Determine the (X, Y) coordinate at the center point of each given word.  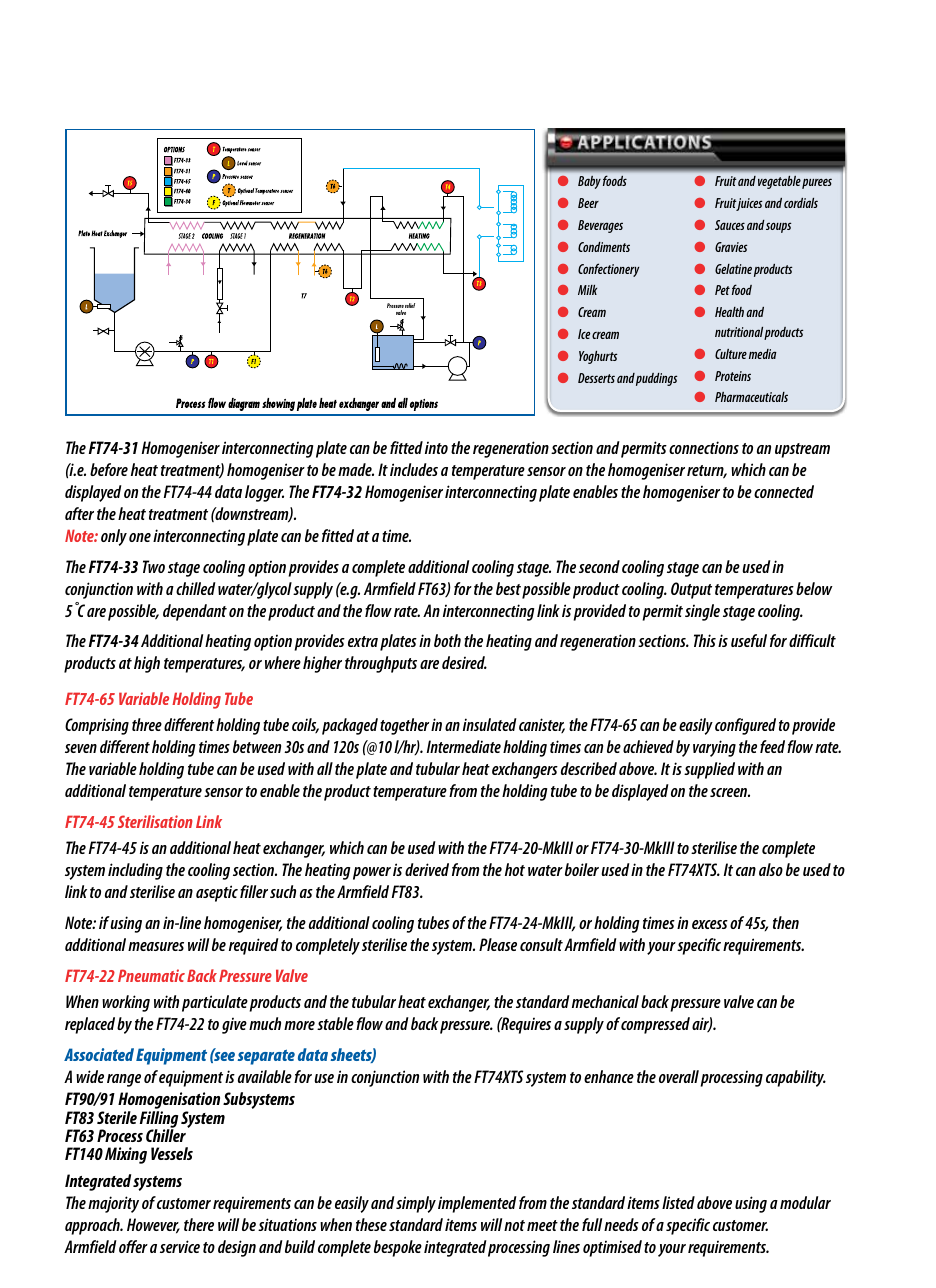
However (153, 1226)
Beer (588, 203)
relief (410, 305)
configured (745, 726)
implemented (477, 1204)
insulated (490, 724)
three (147, 724)
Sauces (730, 225)
